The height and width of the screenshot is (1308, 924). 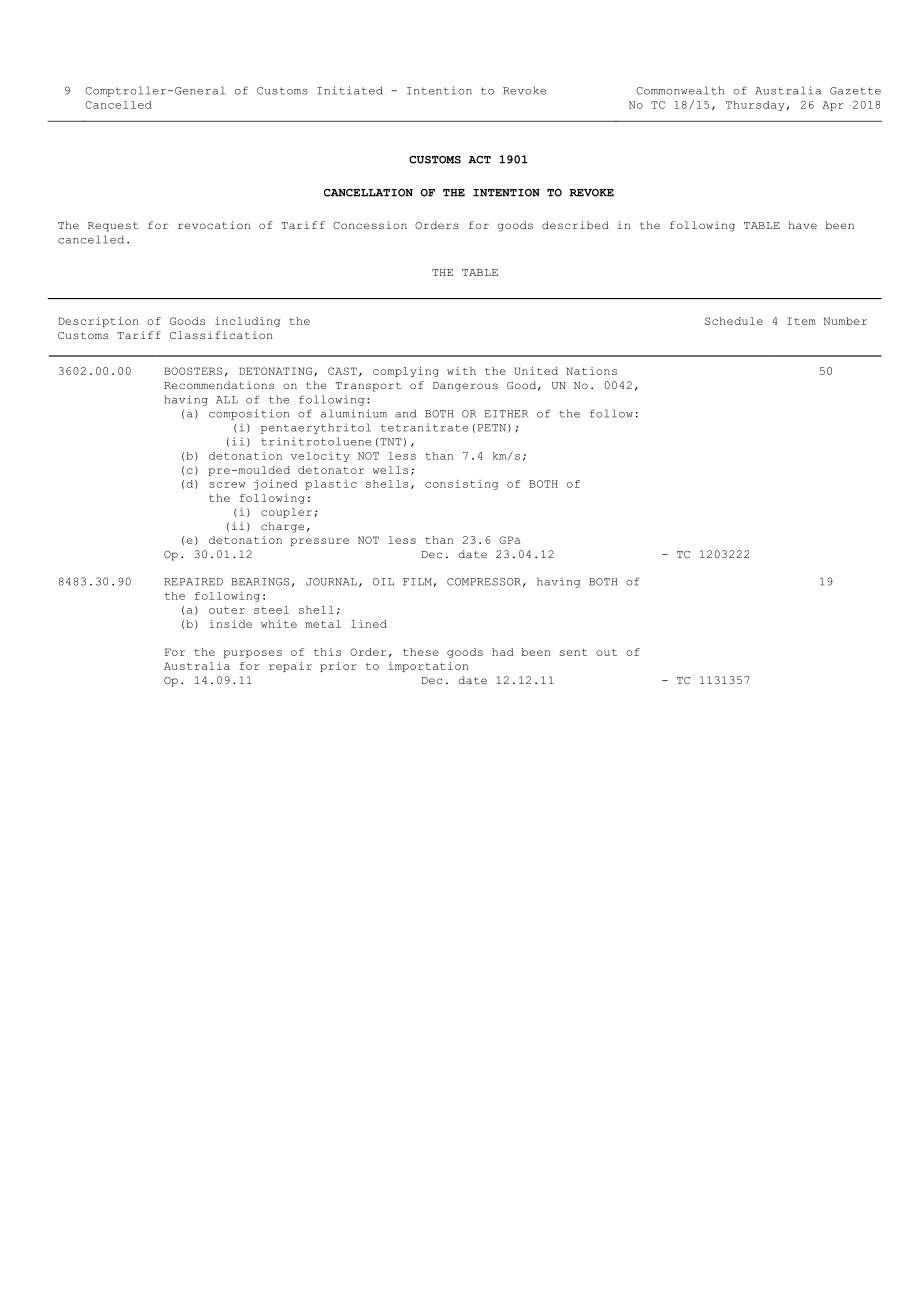 What do you see at coordinates (734, 321) in the screenshot?
I see `Schedule` at bounding box center [734, 321].
